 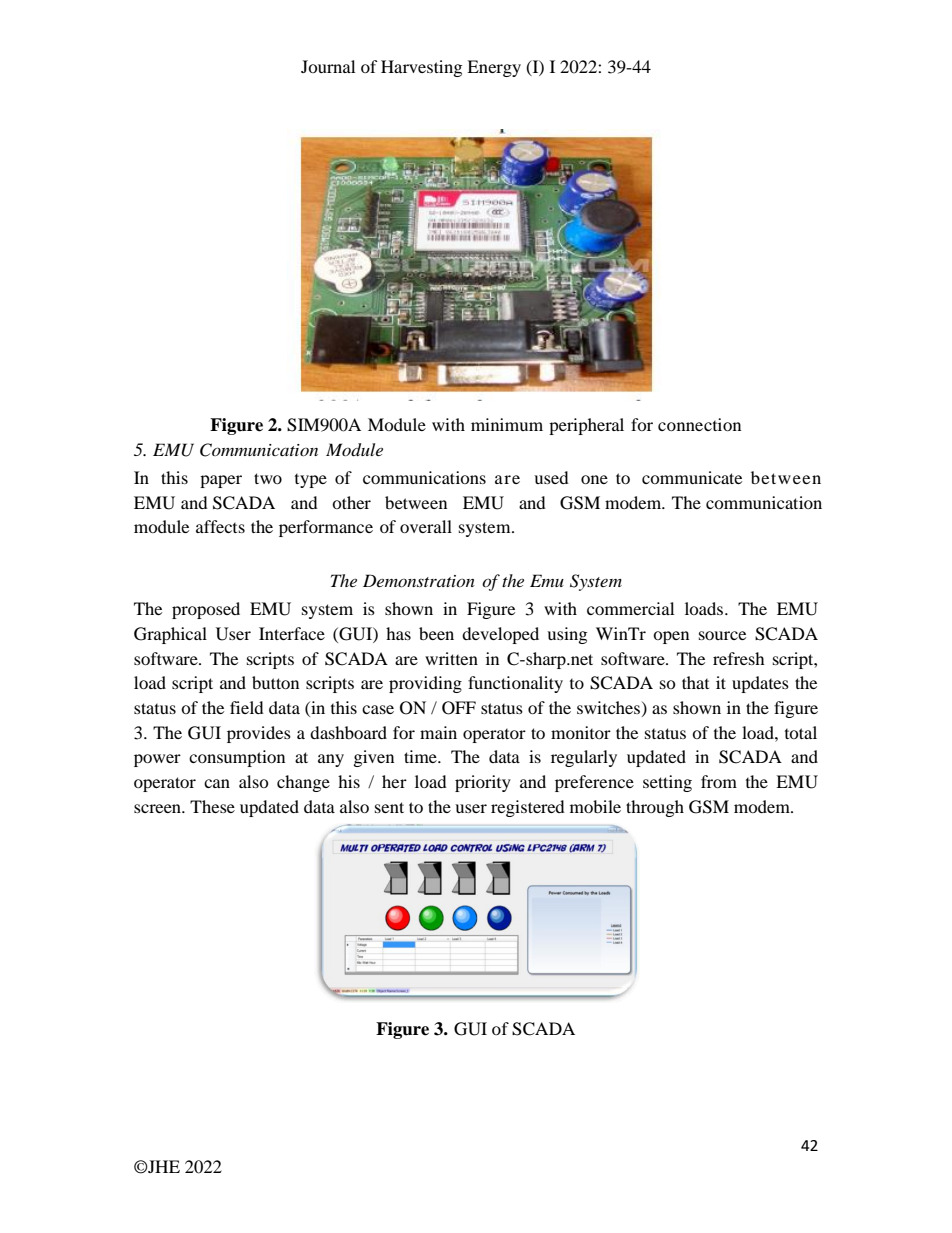 I want to click on Journal, so click(x=328, y=66).
